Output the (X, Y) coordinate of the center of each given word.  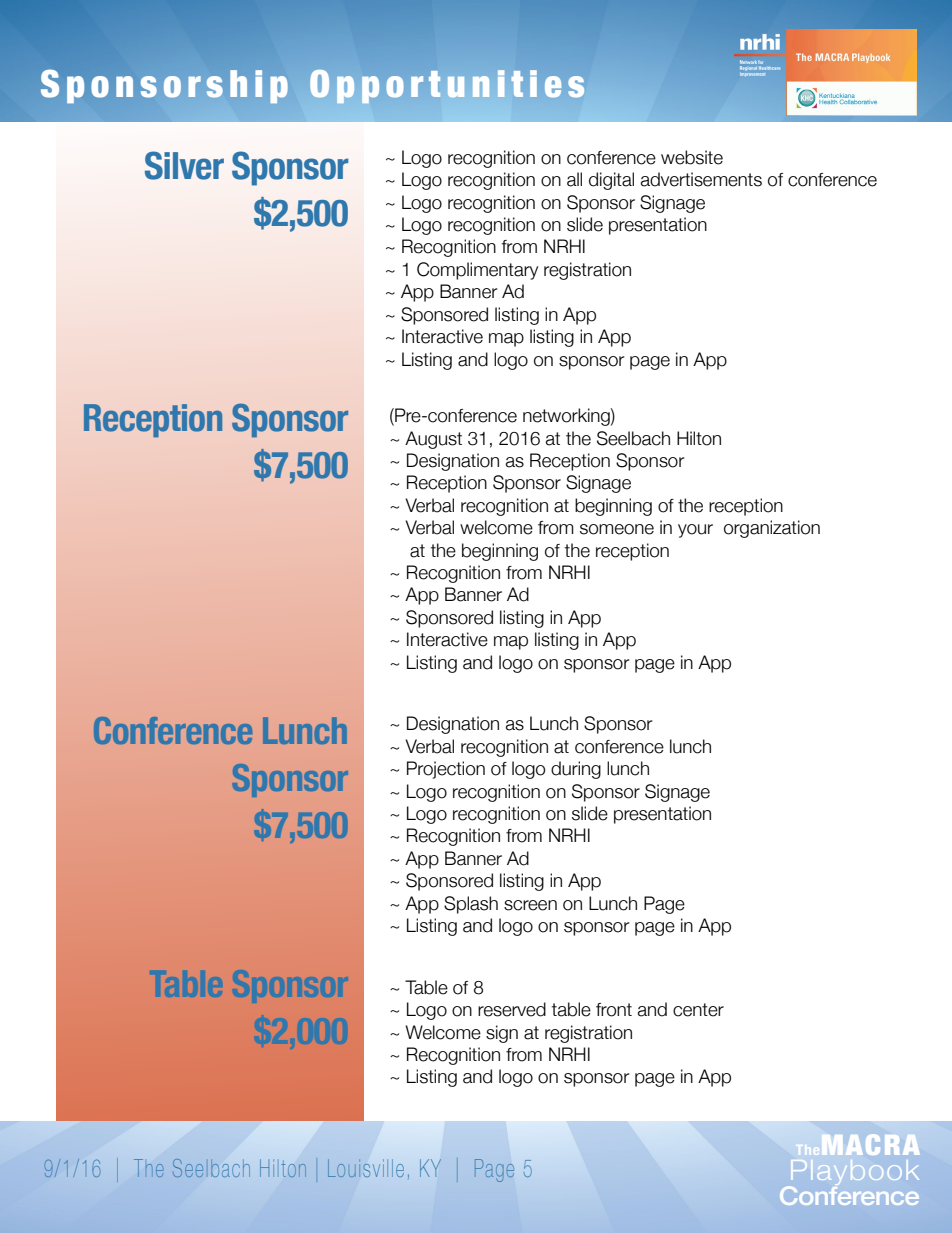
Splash (471, 905)
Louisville (366, 1168)
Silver (184, 165)
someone (617, 529)
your (695, 531)
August (433, 440)
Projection (446, 770)
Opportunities (447, 86)
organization (772, 529)
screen (530, 905)
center (698, 1010)
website (692, 157)
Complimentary (477, 271)
